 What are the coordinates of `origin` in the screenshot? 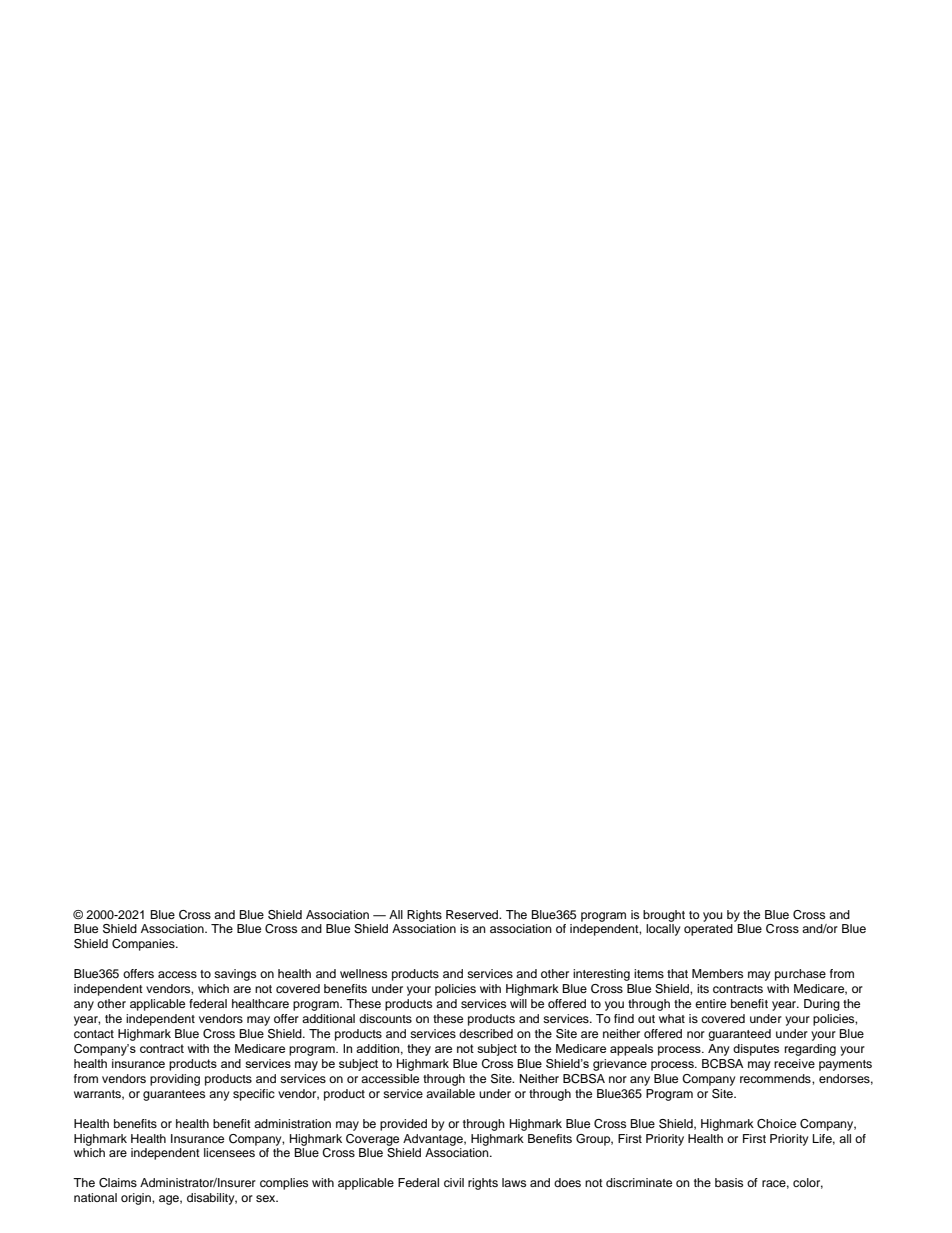 It's located at (137, 1199).
